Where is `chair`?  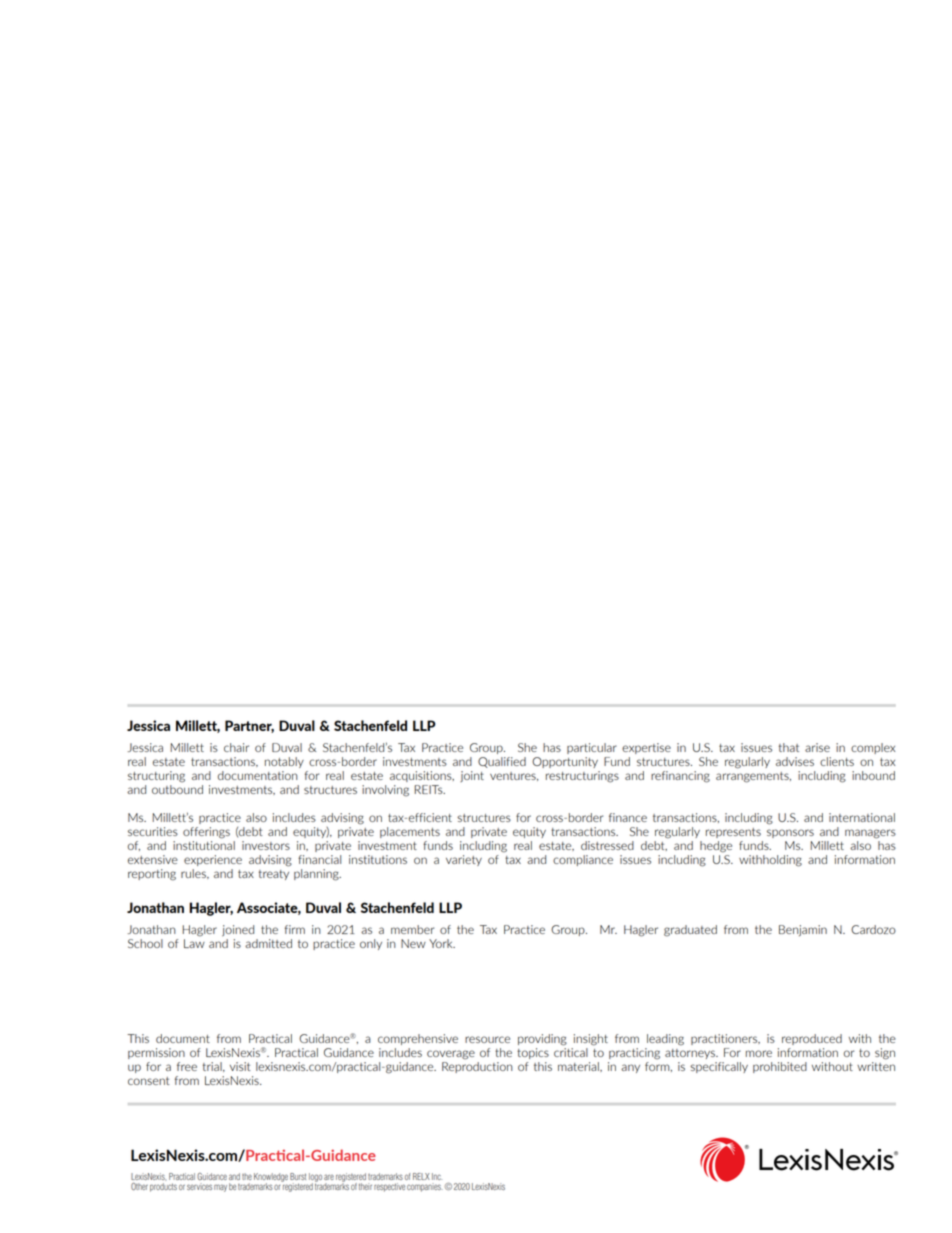 chair is located at coordinates (236, 747).
